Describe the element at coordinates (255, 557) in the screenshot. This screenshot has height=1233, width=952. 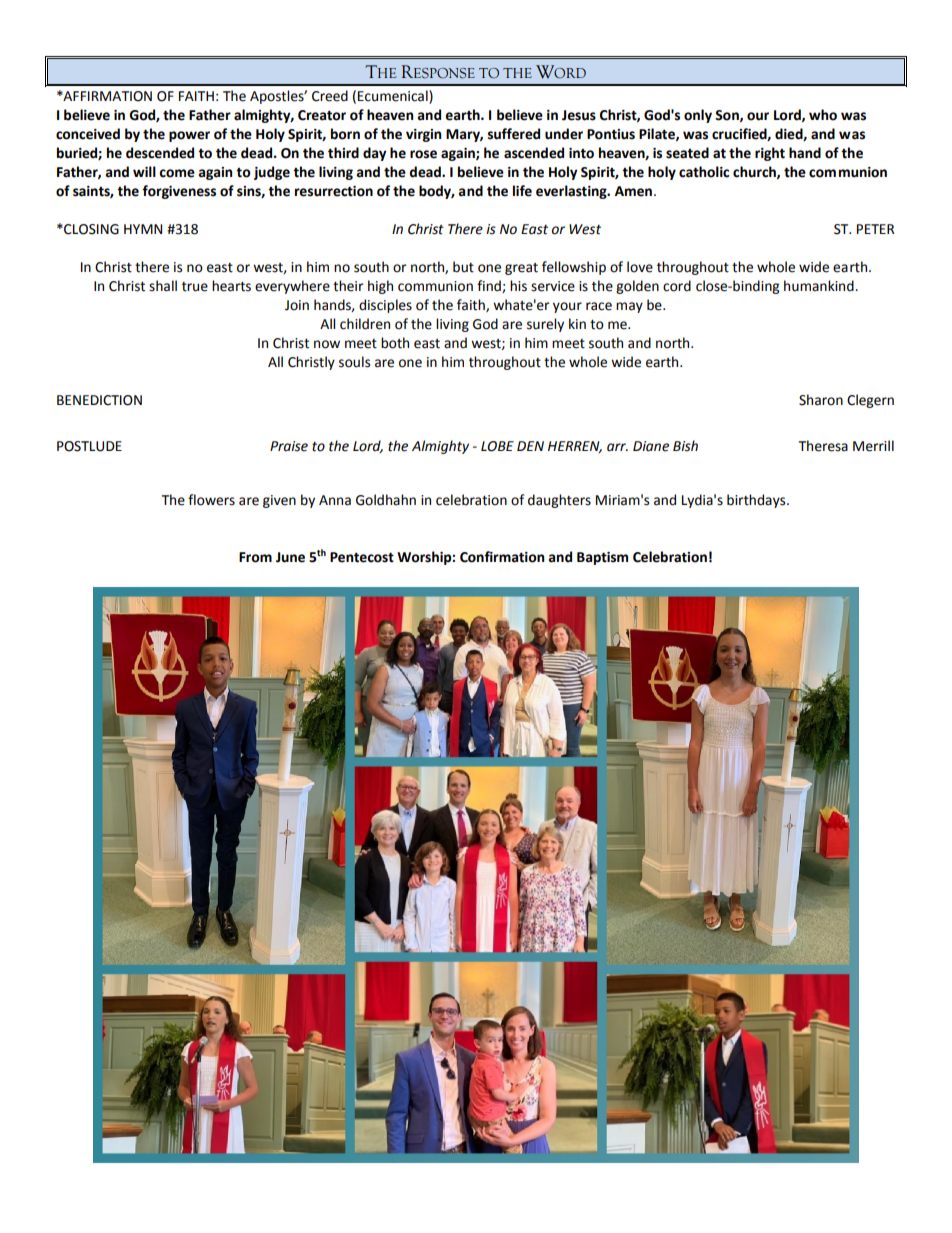
I see `From` at that location.
